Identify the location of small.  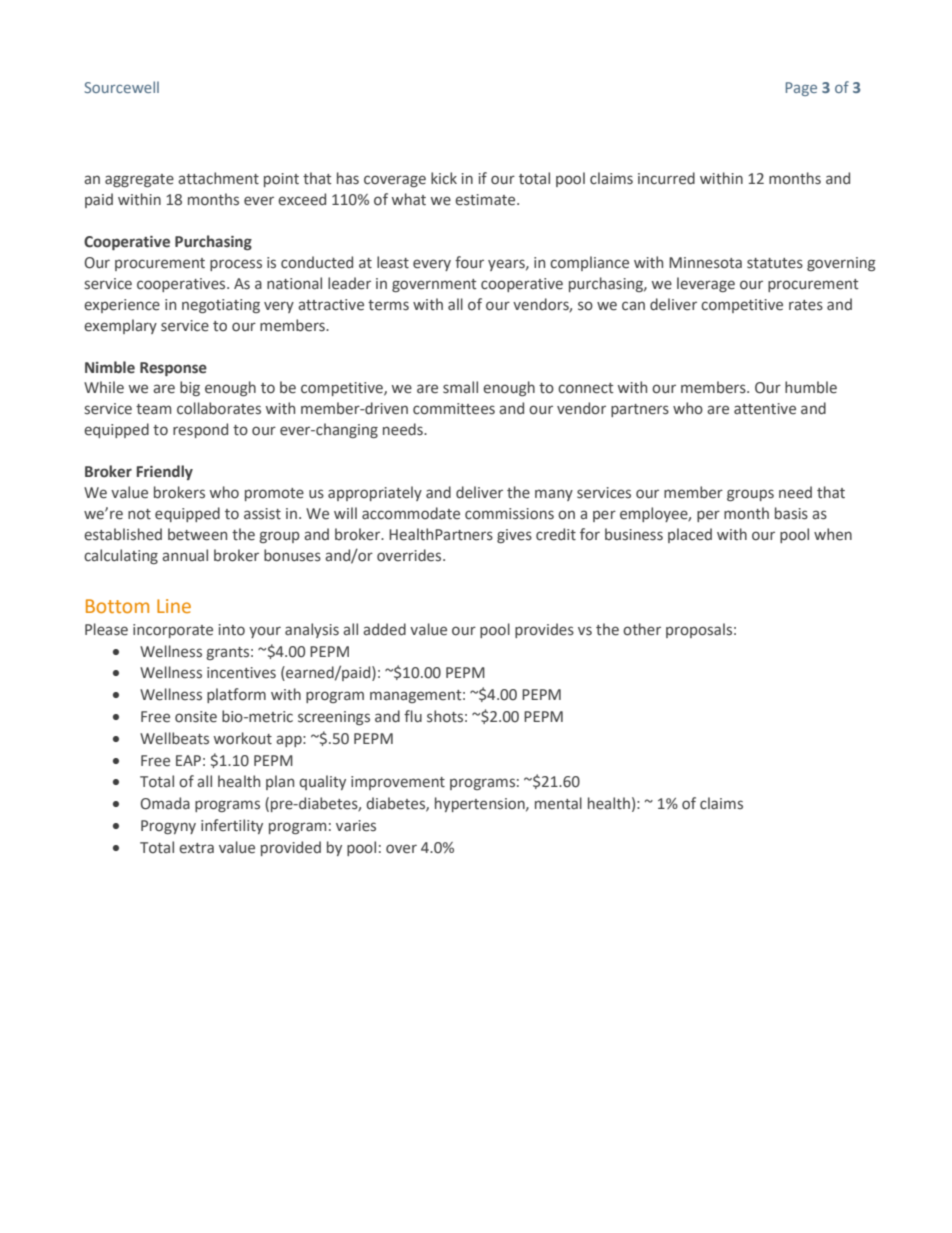
(460, 387).
